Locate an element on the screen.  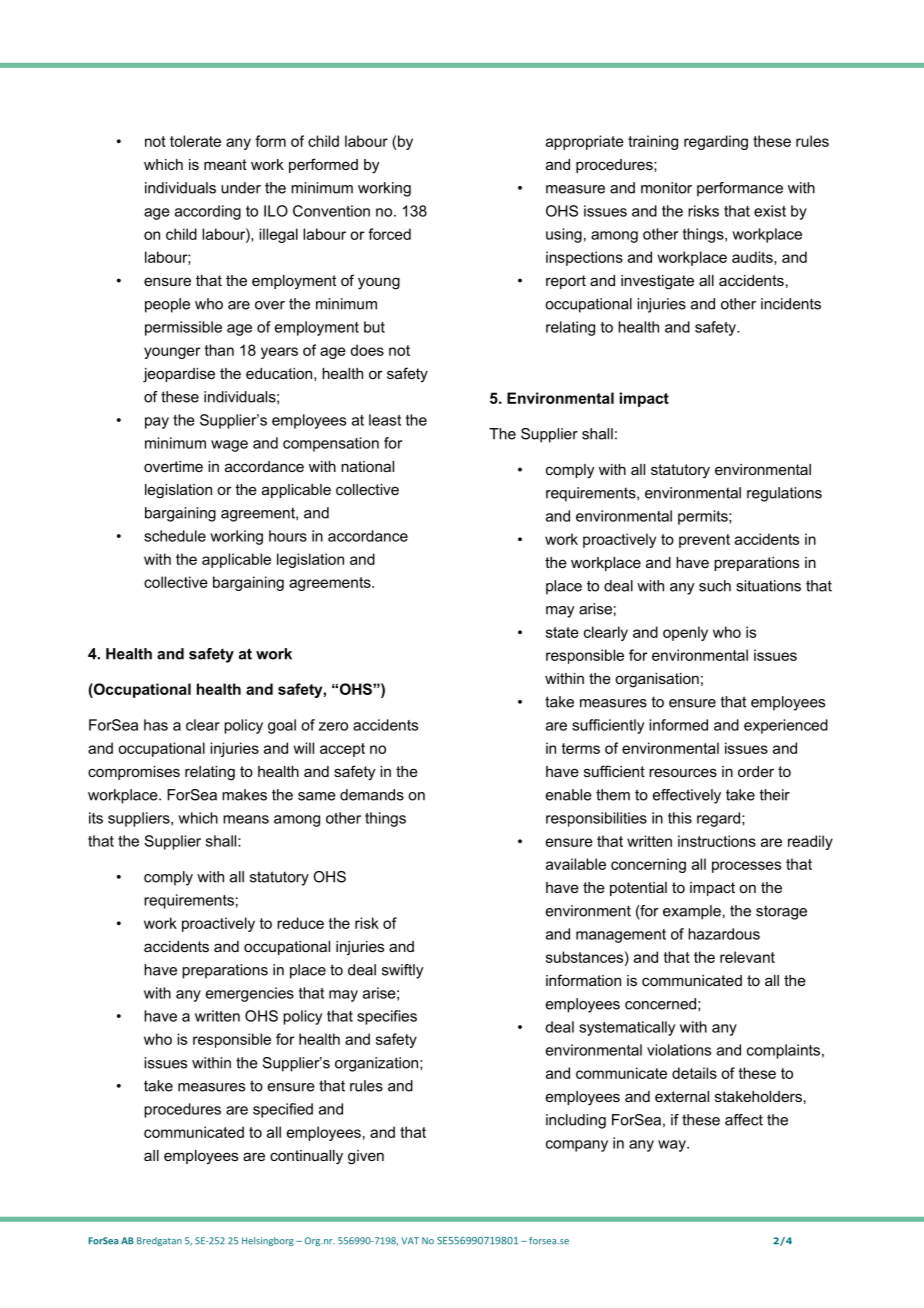
meant is located at coordinates (225, 164).
